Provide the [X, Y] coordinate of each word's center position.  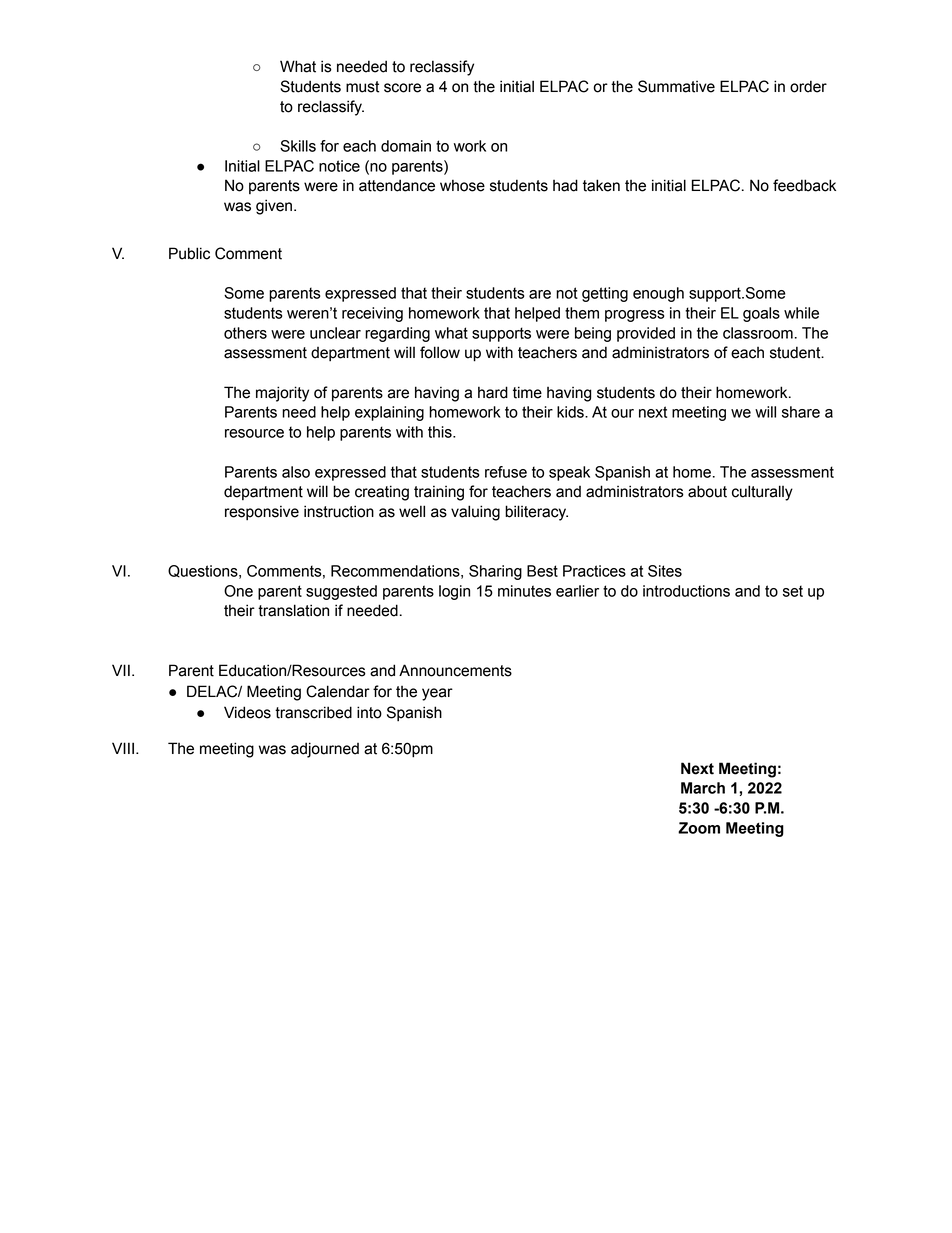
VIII [123, 748]
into [369, 712]
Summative [676, 86]
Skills [298, 146]
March [703, 788]
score [402, 88]
